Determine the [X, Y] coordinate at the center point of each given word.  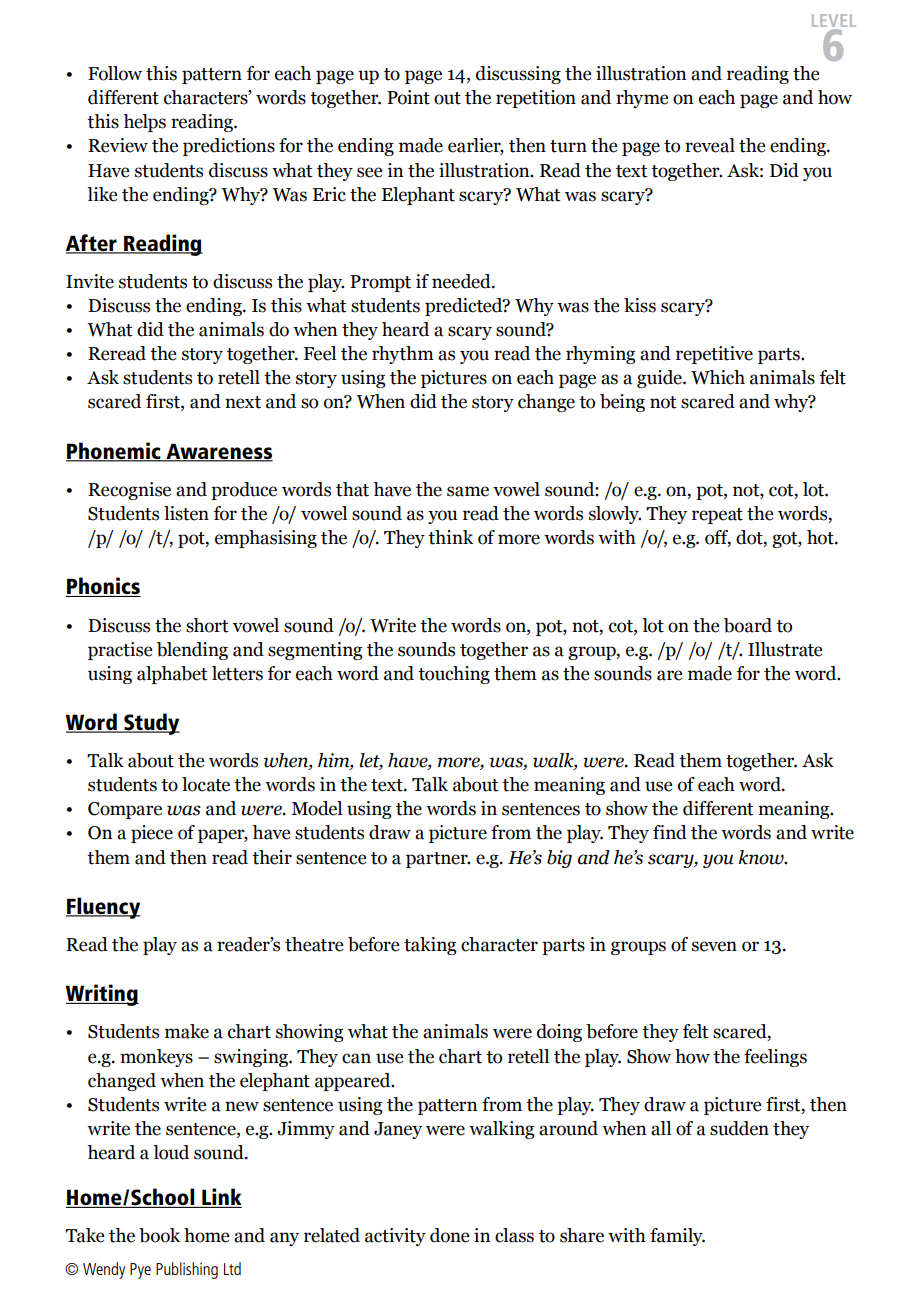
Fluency [103, 908]
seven [714, 946]
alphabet [172, 675]
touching [454, 675]
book [159, 1235]
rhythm [403, 355]
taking [430, 946]
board [748, 625]
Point [408, 97]
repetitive [714, 355]
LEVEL [834, 22]
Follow [115, 73]
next [243, 402]
